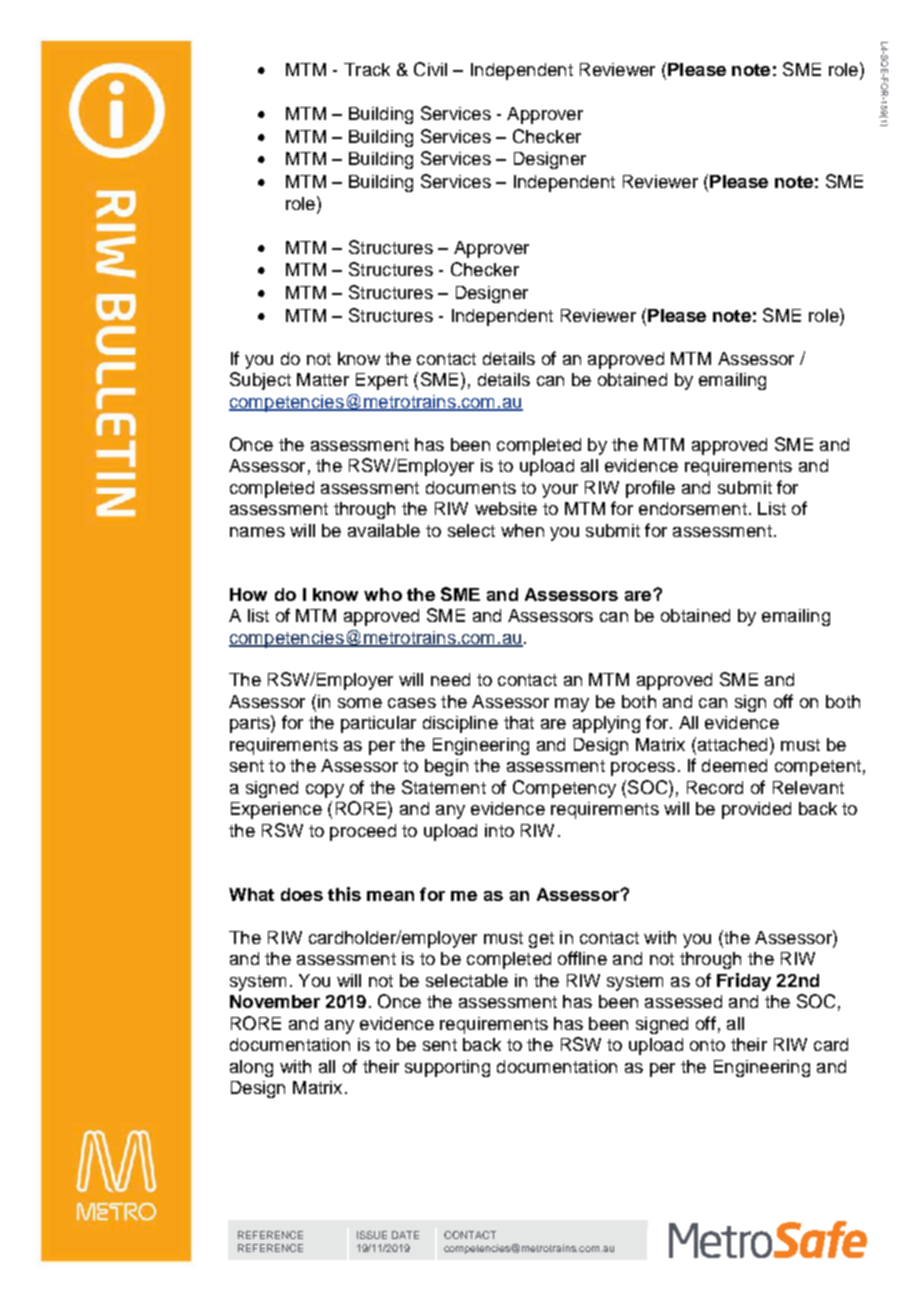 The image size is (924, 1309). What do you see at coordinates (367, 69) in the screenshot?
I see `Track` at bounding box center [367, 69].
